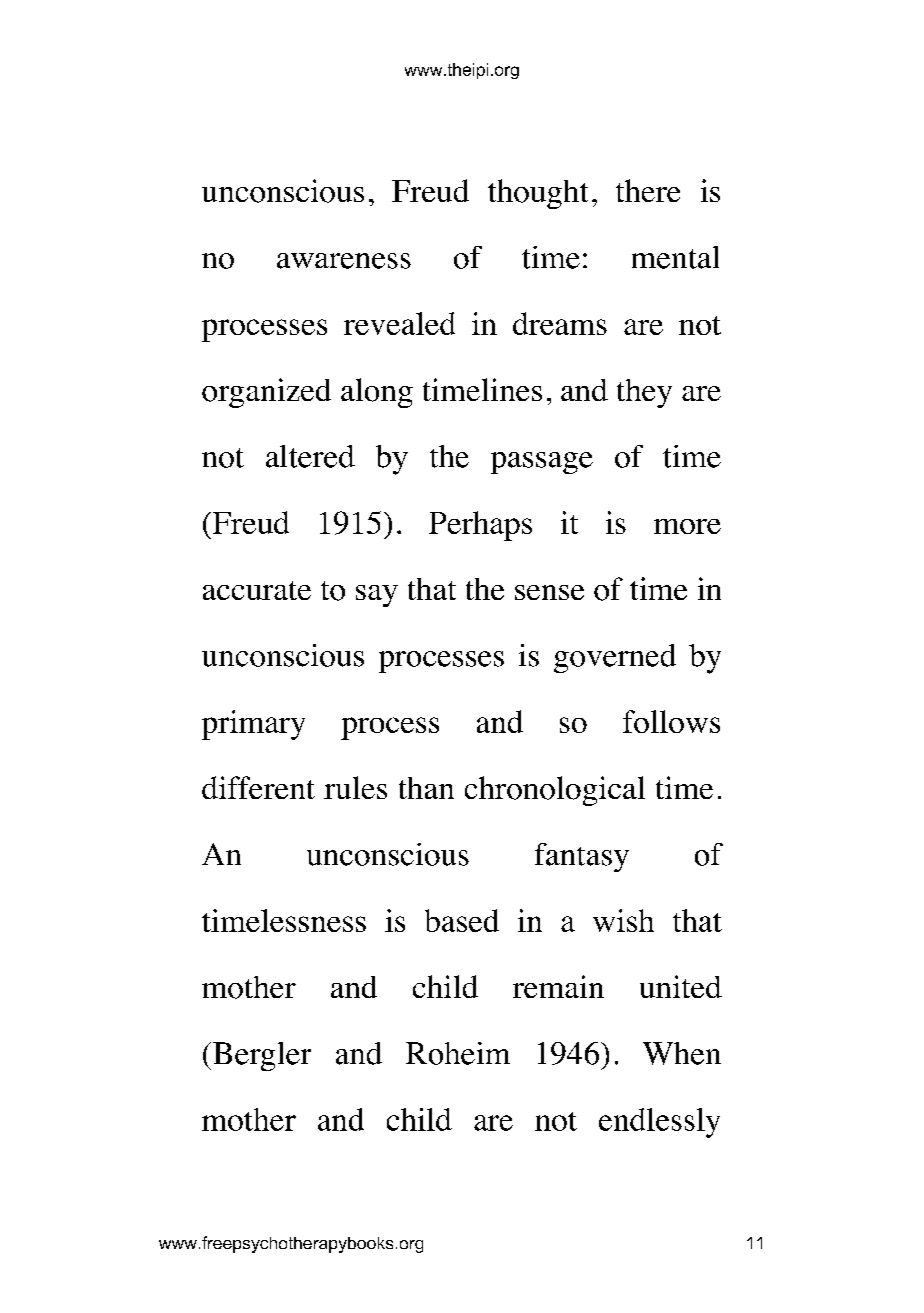  I want to click on based, so click(462, 920).
